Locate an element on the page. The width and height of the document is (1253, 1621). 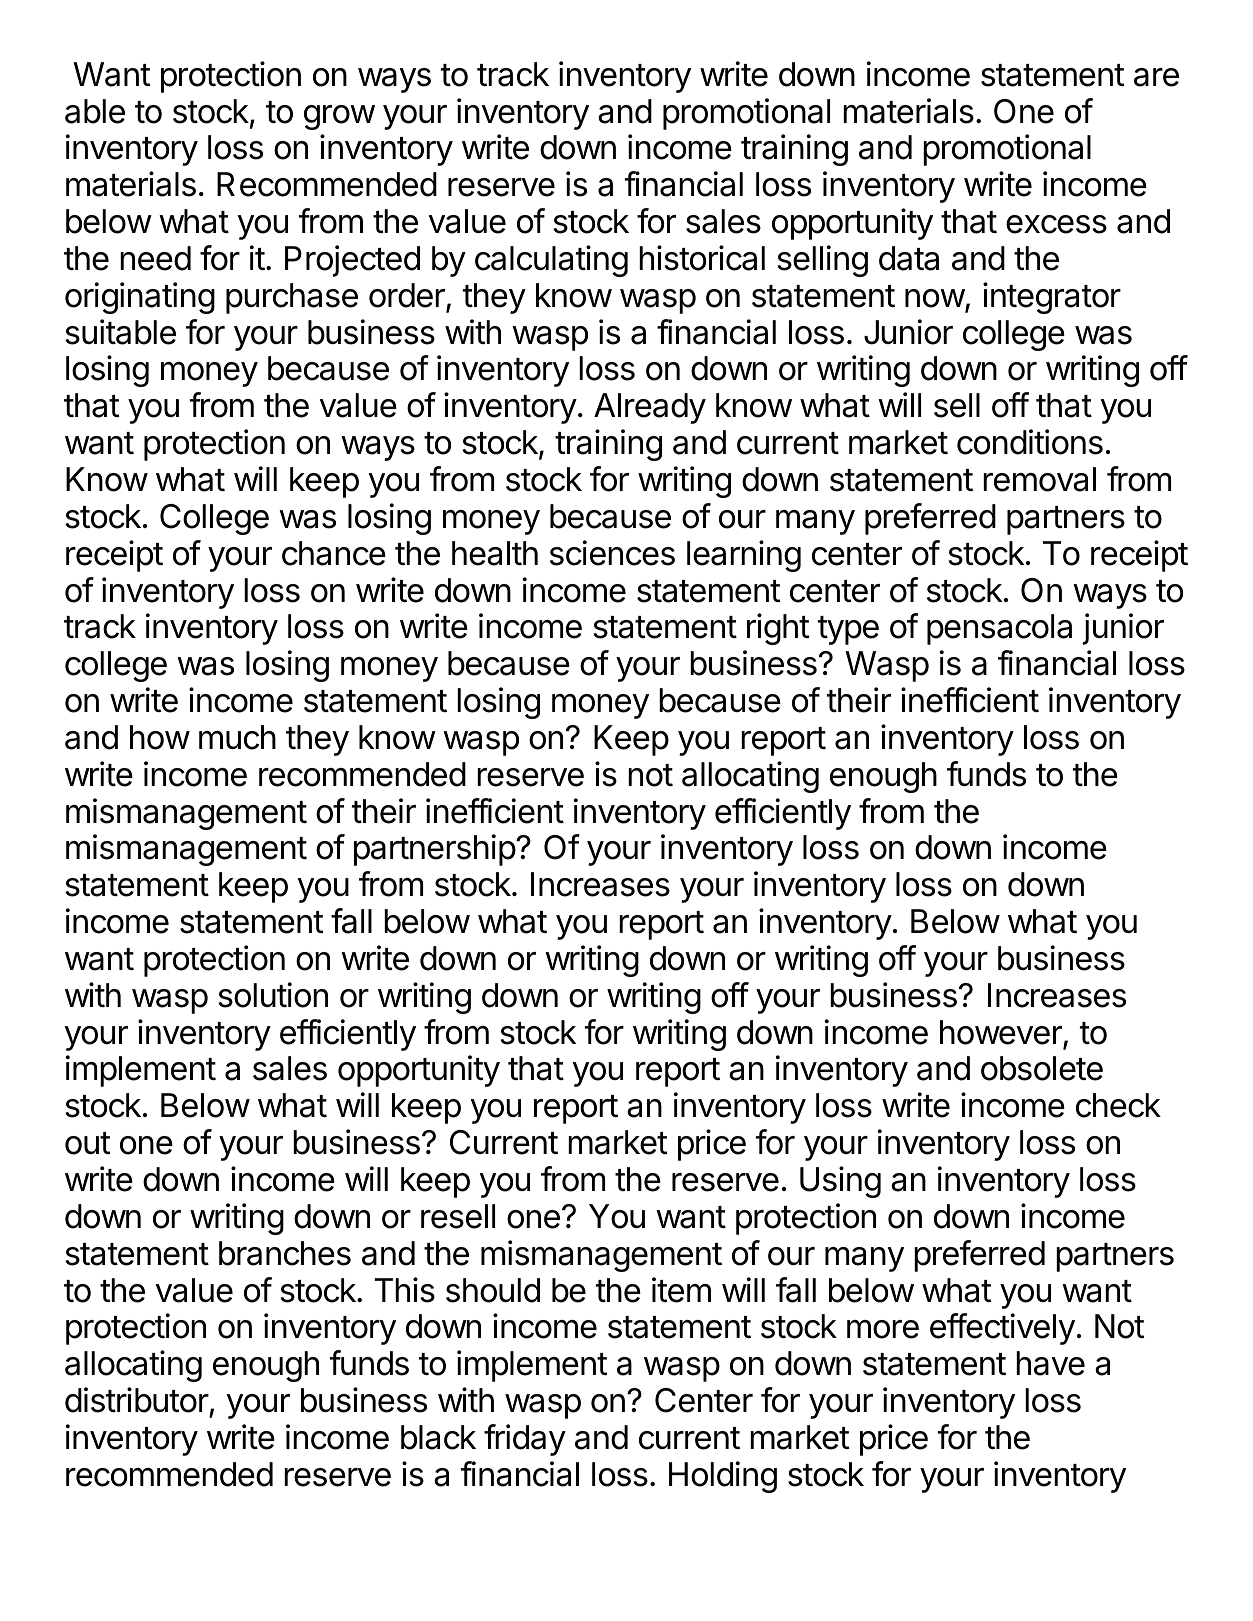
obsolete is located at coordinates (1042, 1068).
